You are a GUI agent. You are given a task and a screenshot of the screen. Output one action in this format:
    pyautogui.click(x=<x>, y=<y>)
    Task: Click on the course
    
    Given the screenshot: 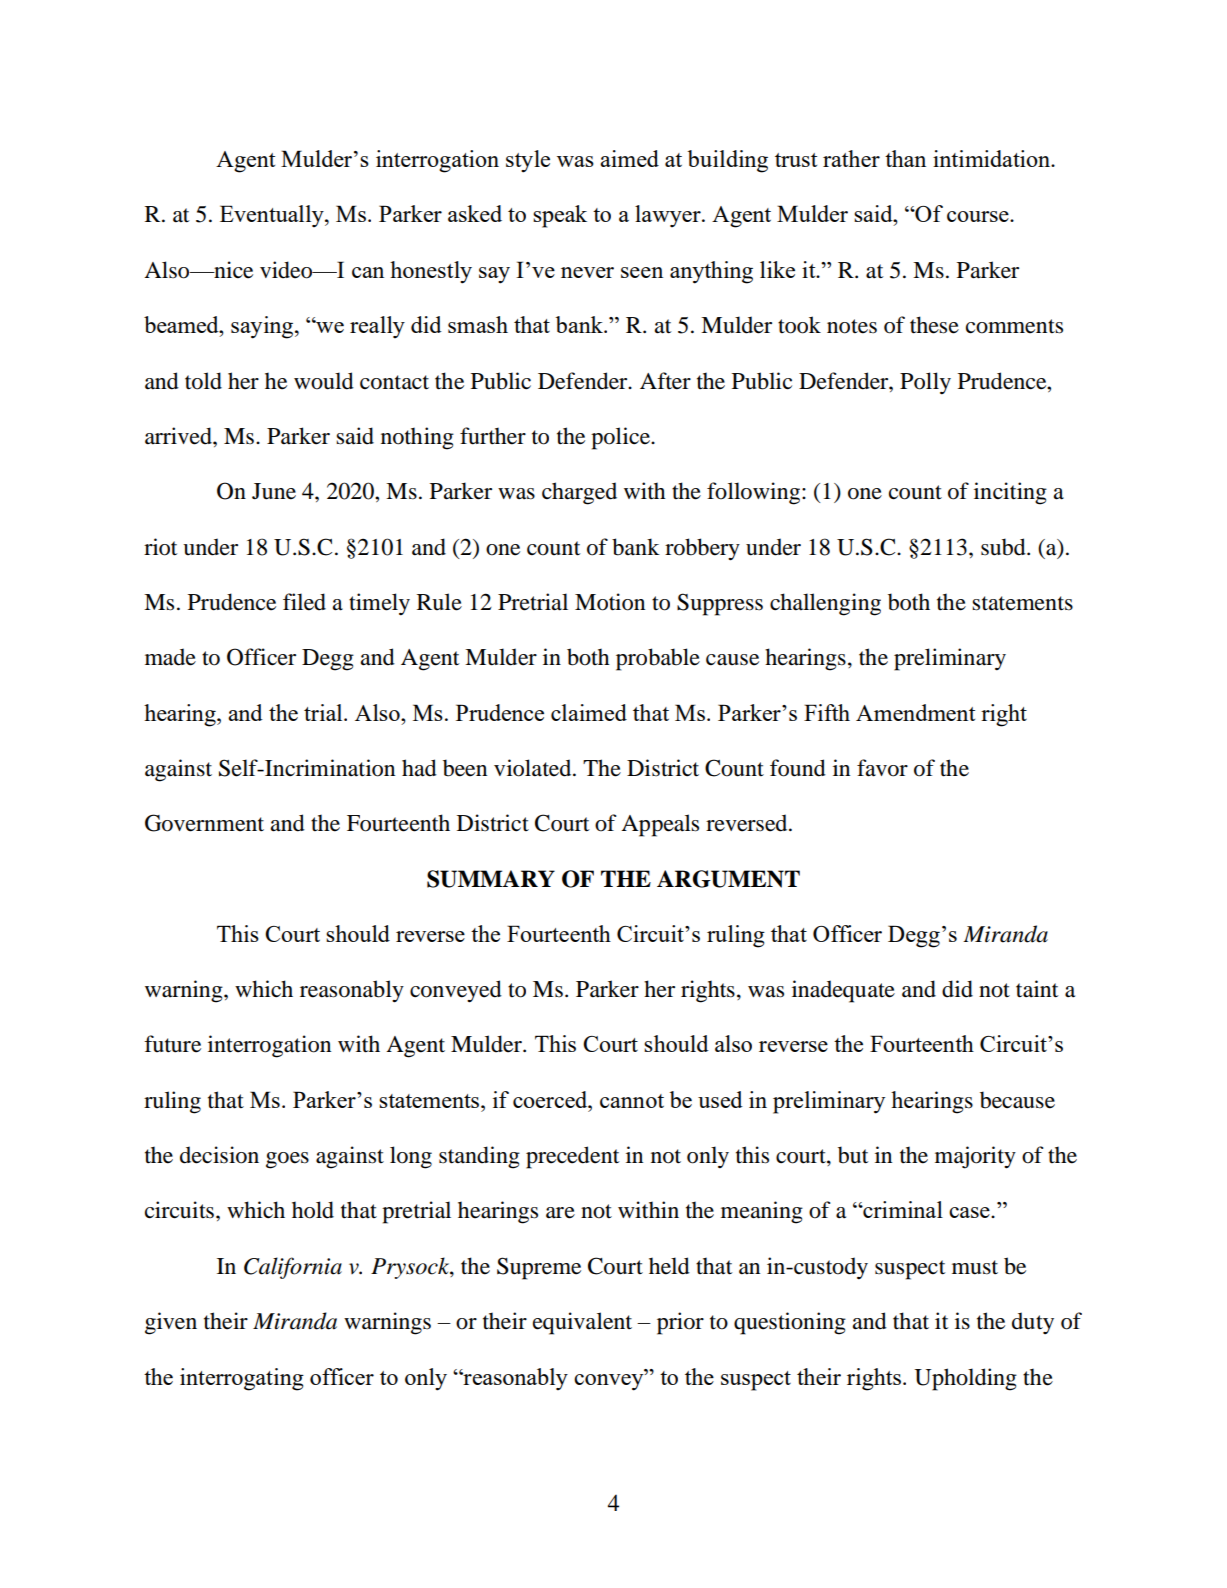 What is the action you would take?
    pyautogui.click(x=979, y=216)
